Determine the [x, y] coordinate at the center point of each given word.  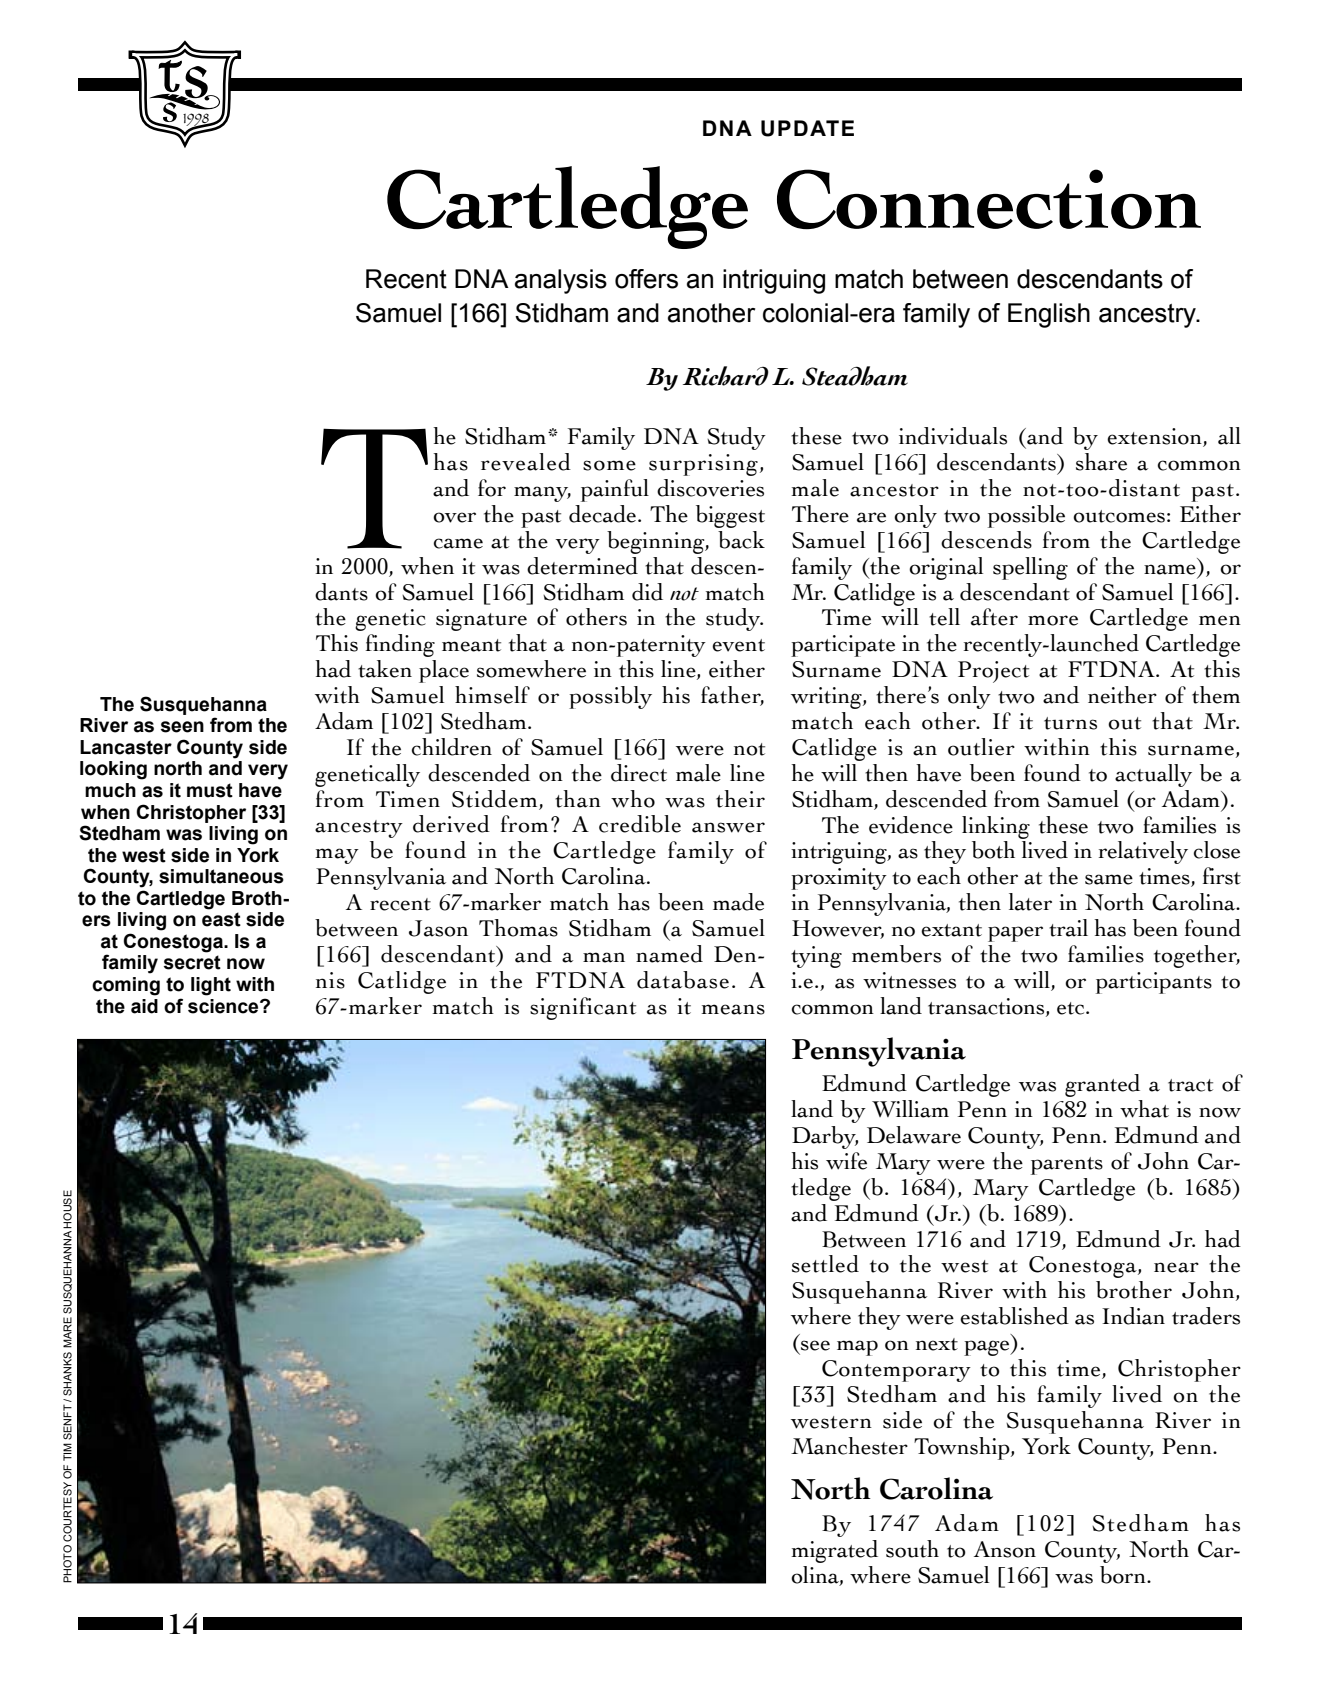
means [733, 1009]
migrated [834, 1551]
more [1053, 620]
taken [385, 669]
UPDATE [807, 128]
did [647, 592]
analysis [561, 281]
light [211, 986]
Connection [989, 199]
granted [1102, 1085]
